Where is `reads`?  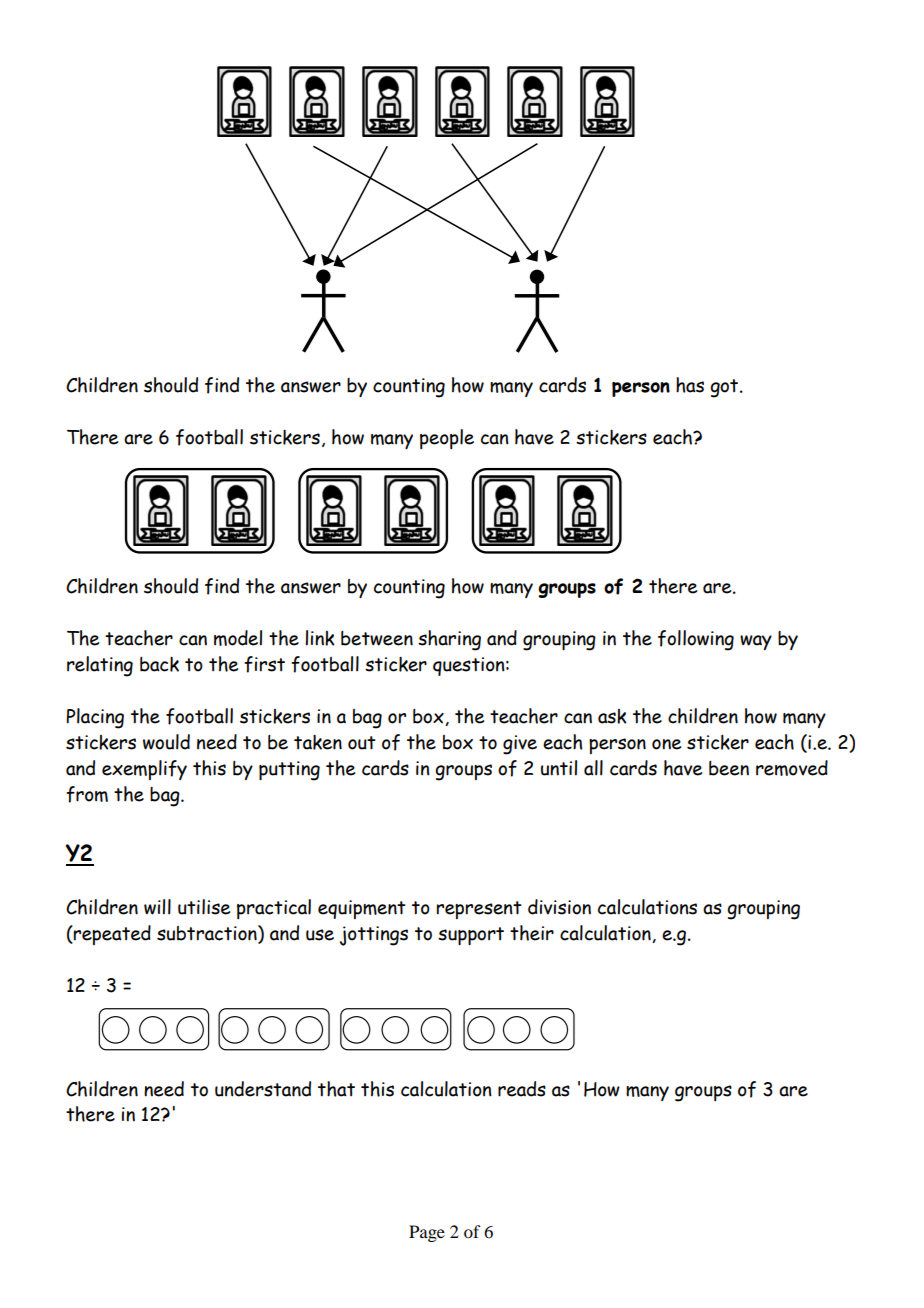
reads is located at coordinates (522, 1089).
